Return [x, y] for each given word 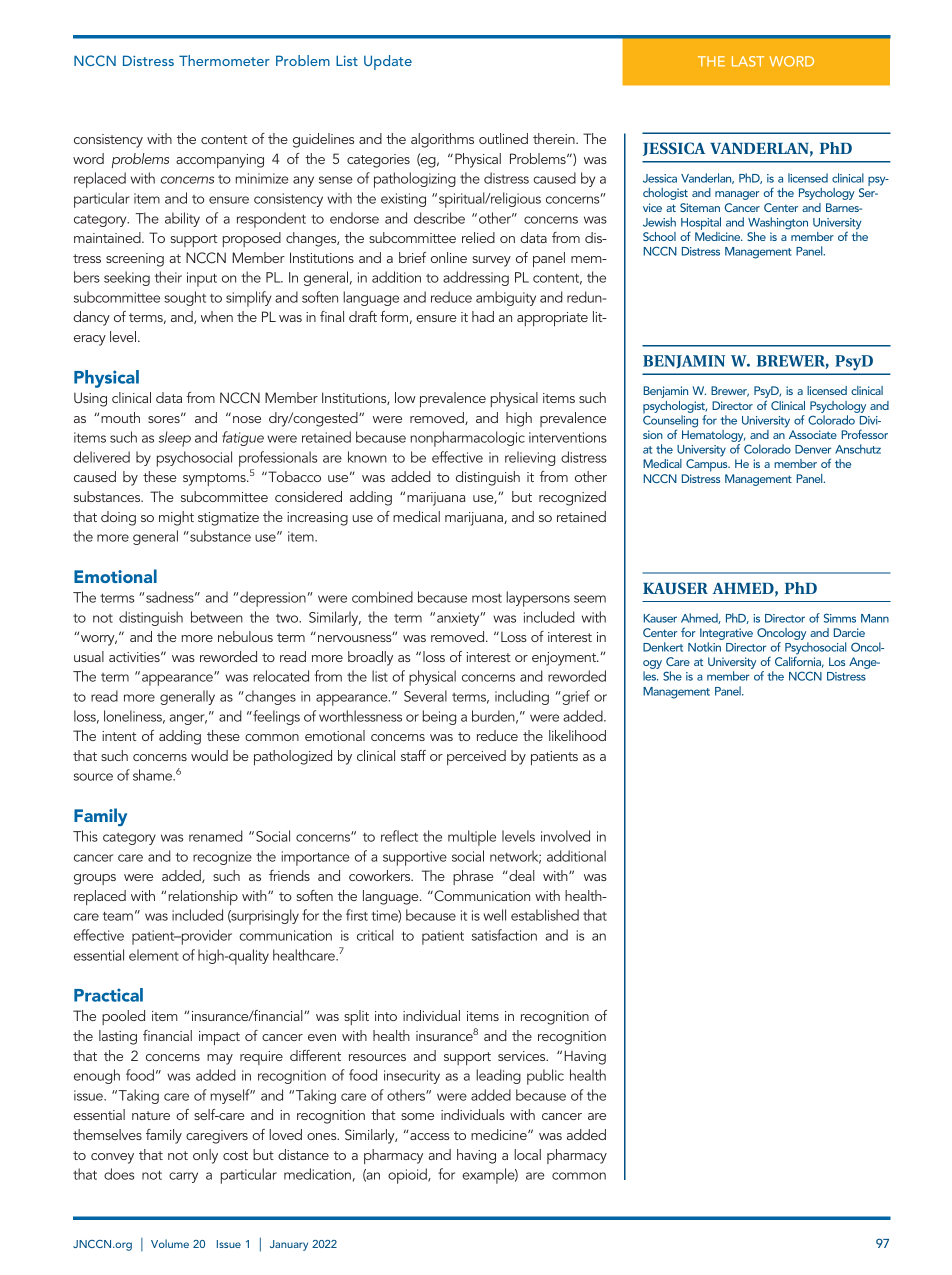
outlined [503, 138]
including [522, 697]
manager [737, 195]
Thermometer [224, 60]
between [217, 617]
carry [183, 1177]
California [799, 661]
